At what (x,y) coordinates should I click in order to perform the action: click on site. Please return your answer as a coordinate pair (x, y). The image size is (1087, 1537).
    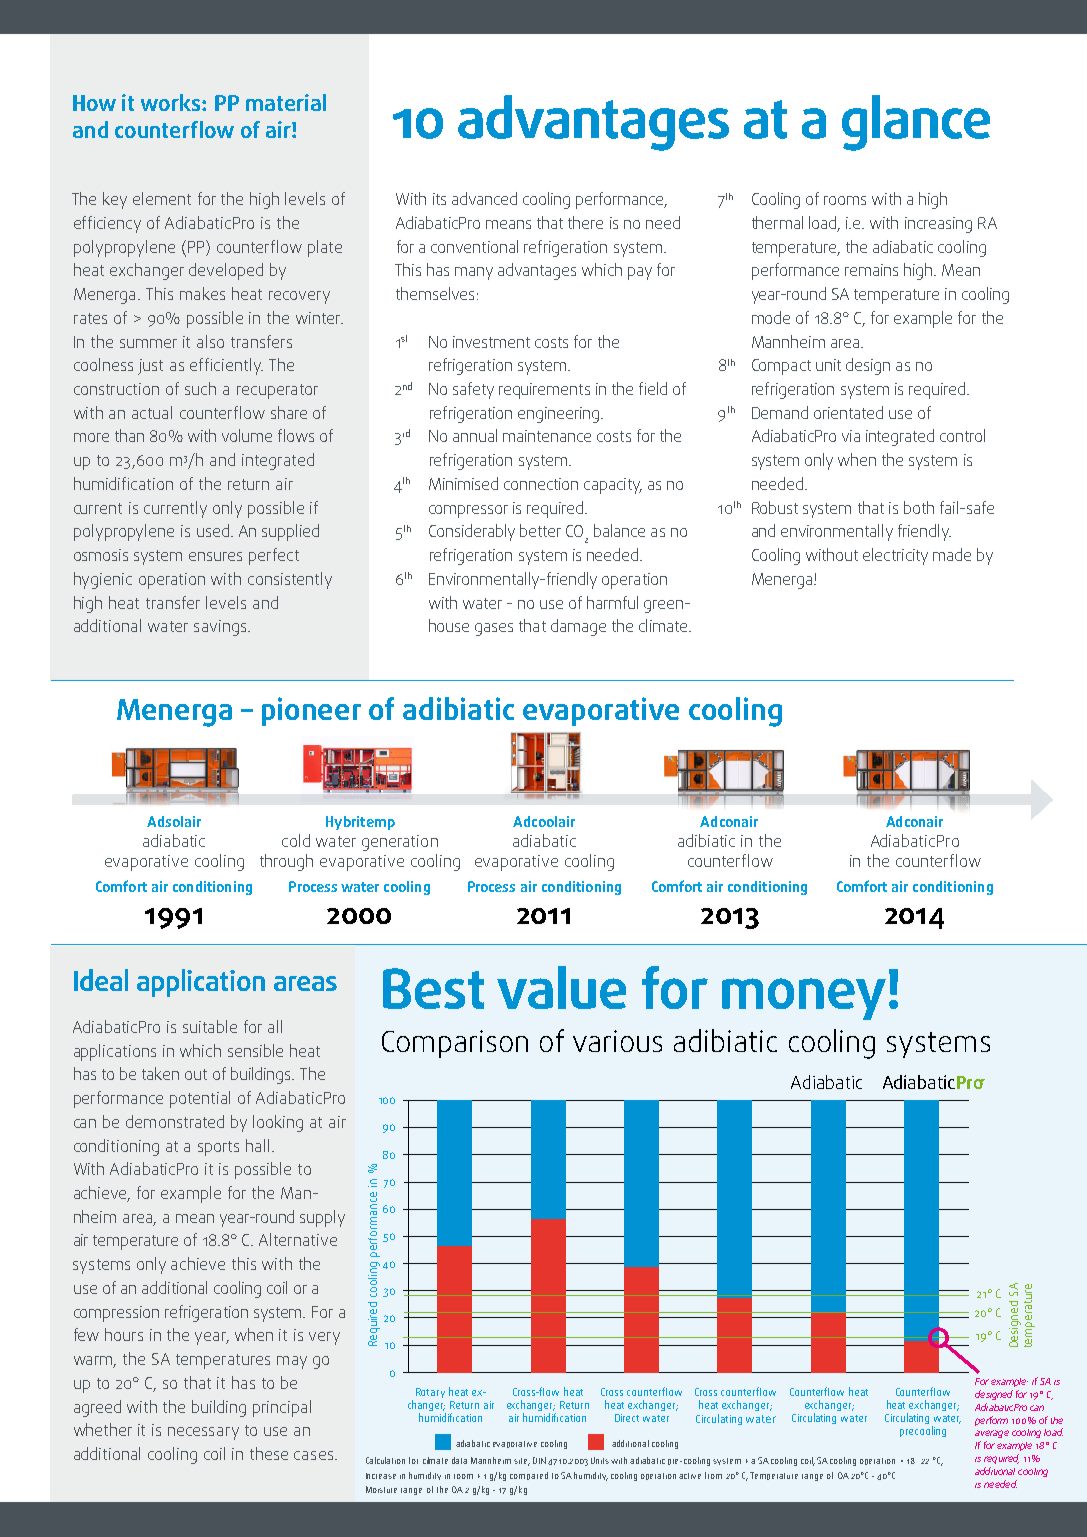
    Looking at the image, I should click on (522, 1462).
